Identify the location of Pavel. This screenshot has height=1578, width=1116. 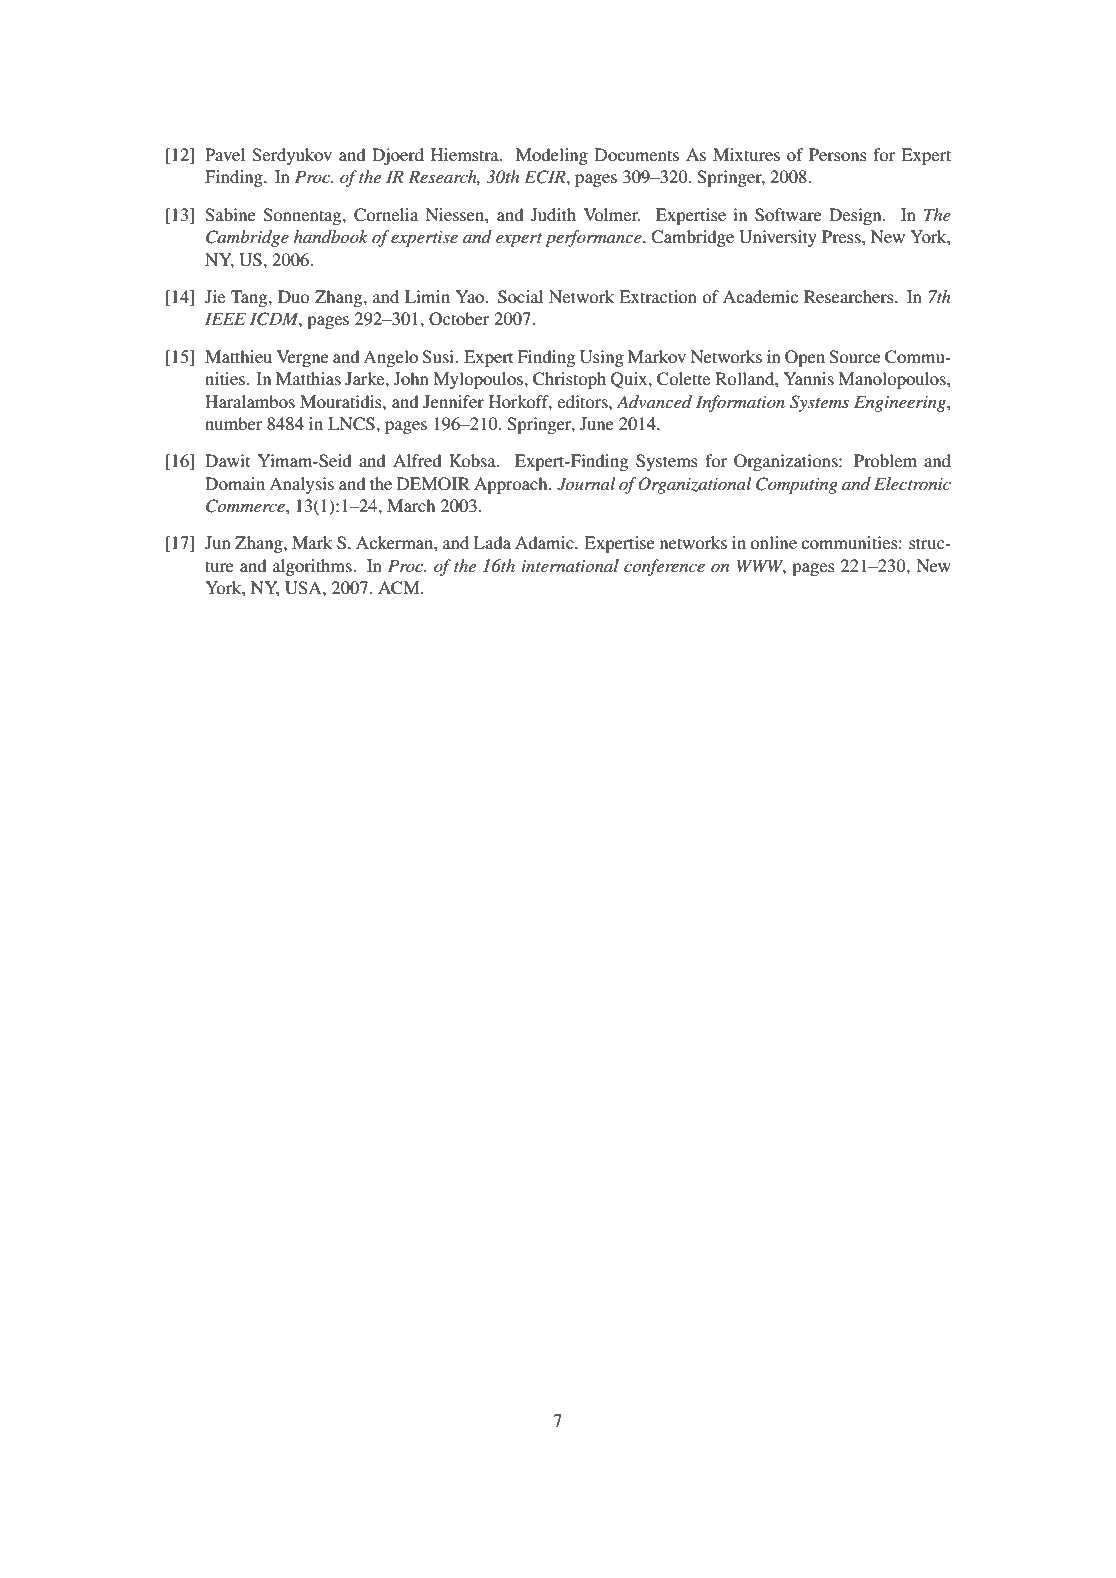
(225, 154).
